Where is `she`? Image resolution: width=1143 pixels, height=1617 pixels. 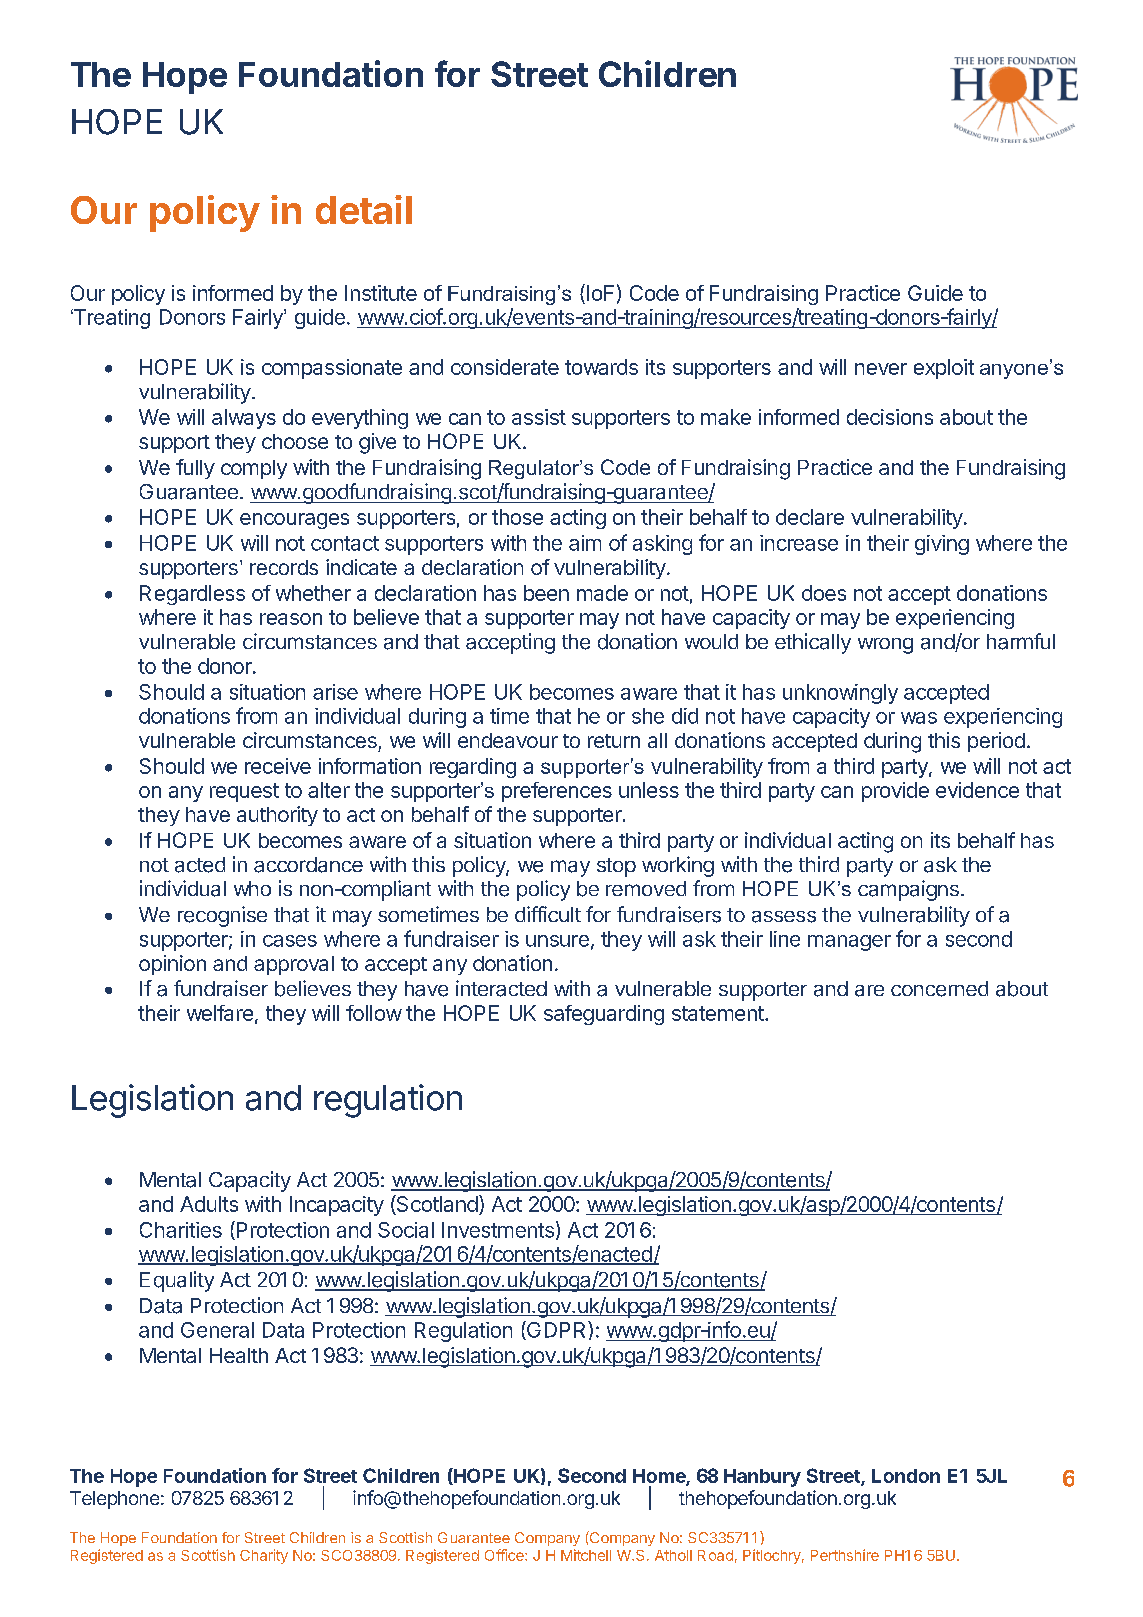 she is located at coordinates (648, 716).
